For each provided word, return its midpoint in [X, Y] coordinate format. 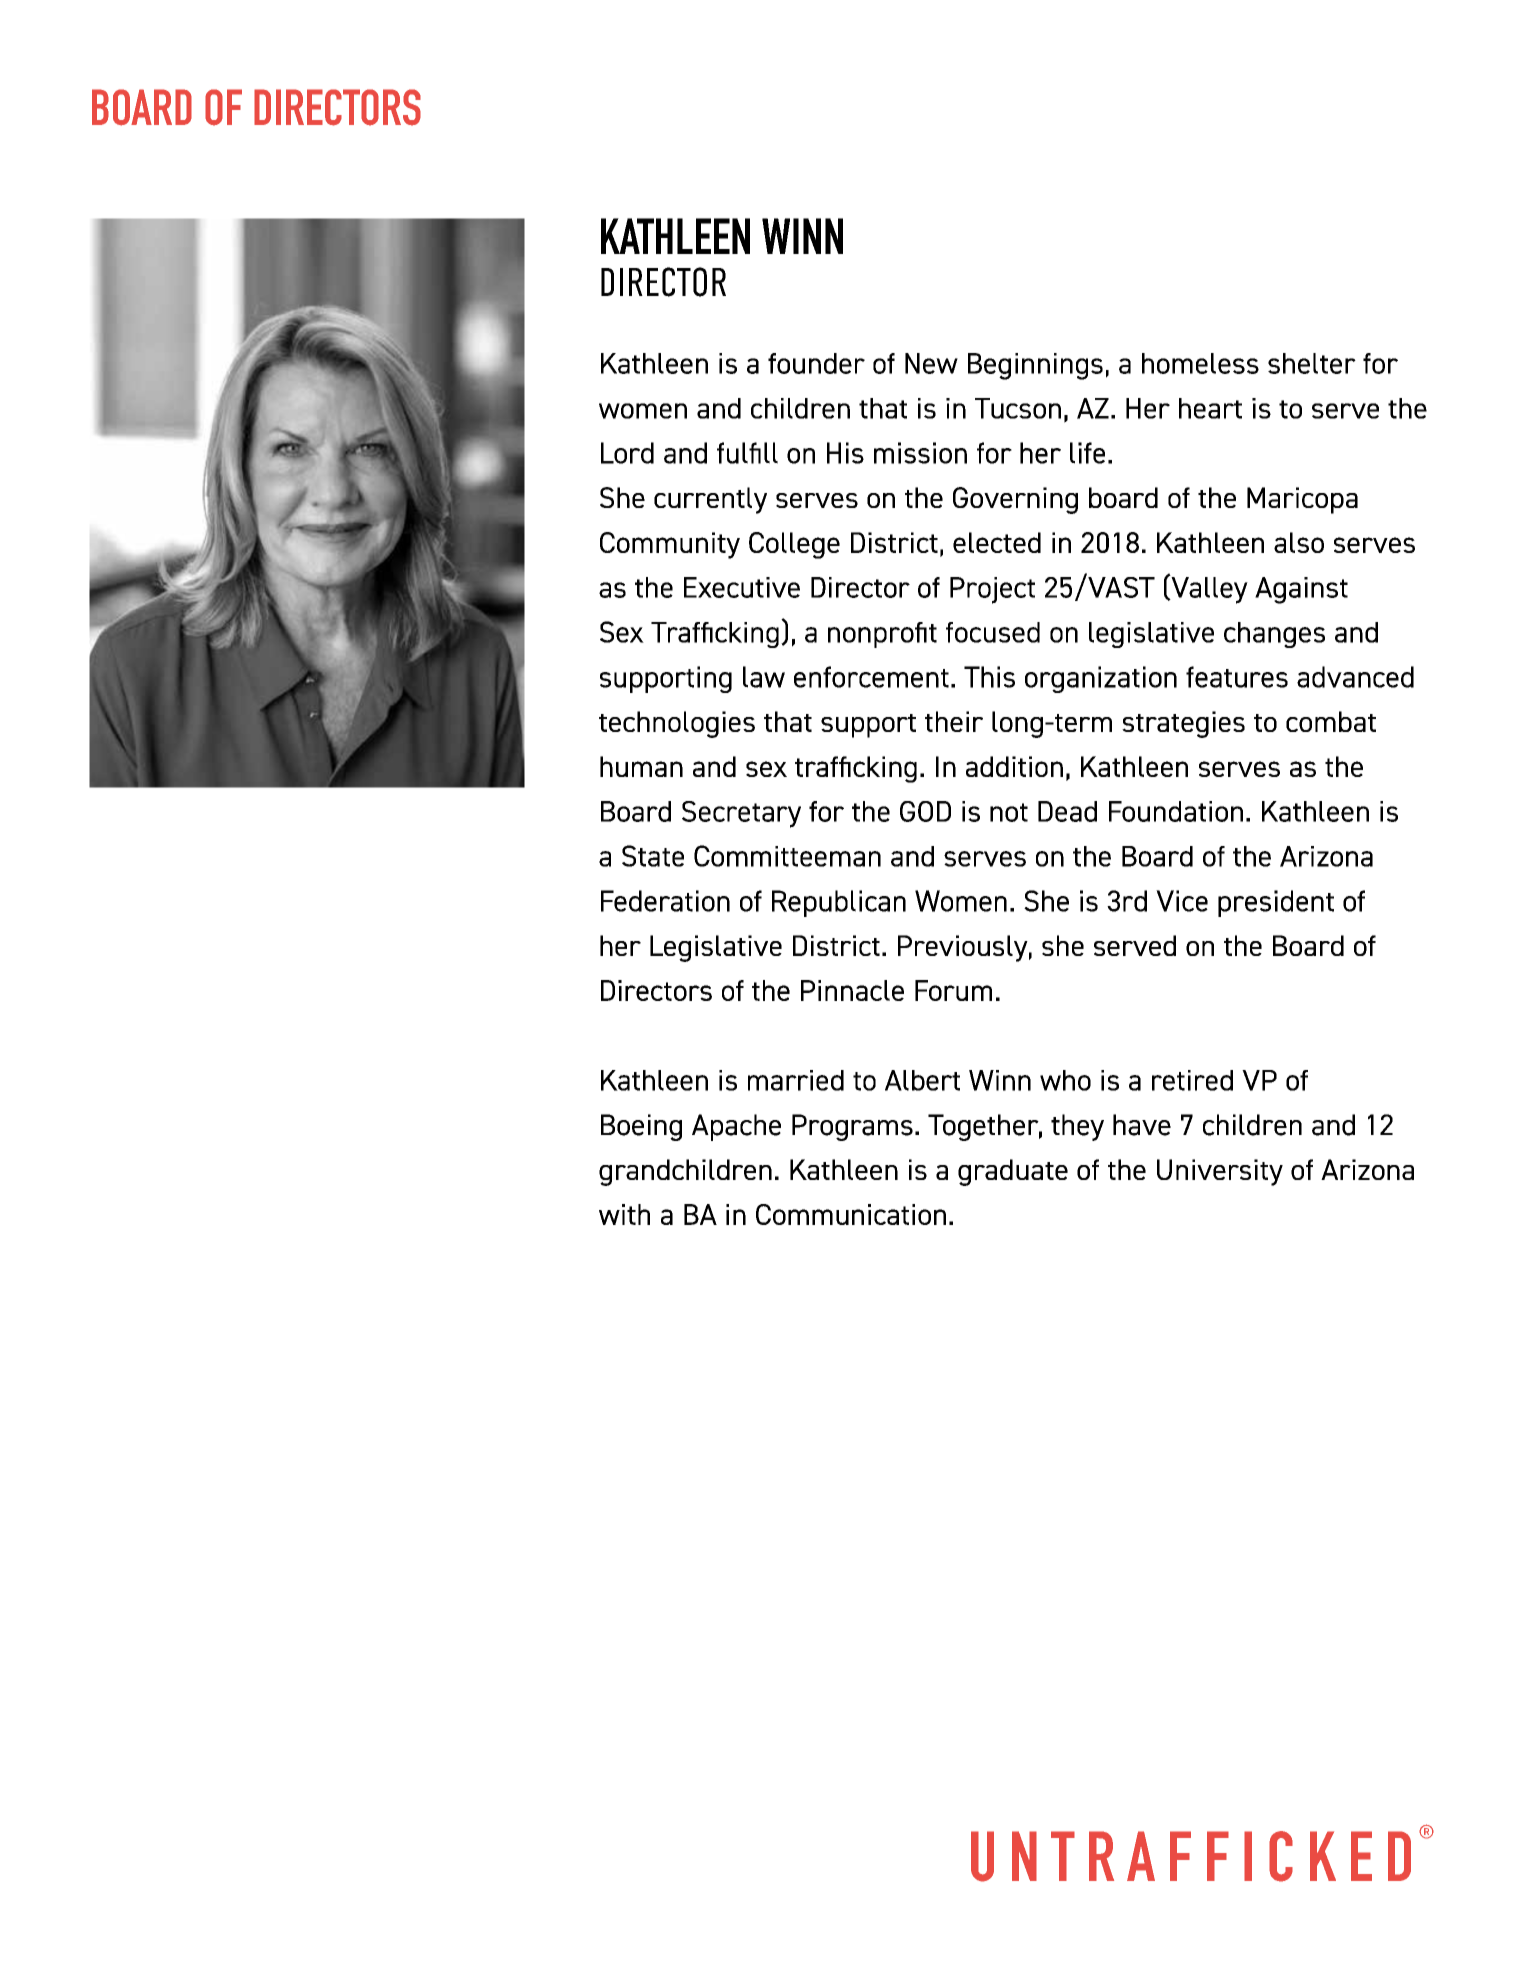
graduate [1013, 1172]
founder [816, 363]
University [1220, 1172]
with [624, 1214]
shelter [1312, 363]
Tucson [1018, 408]
